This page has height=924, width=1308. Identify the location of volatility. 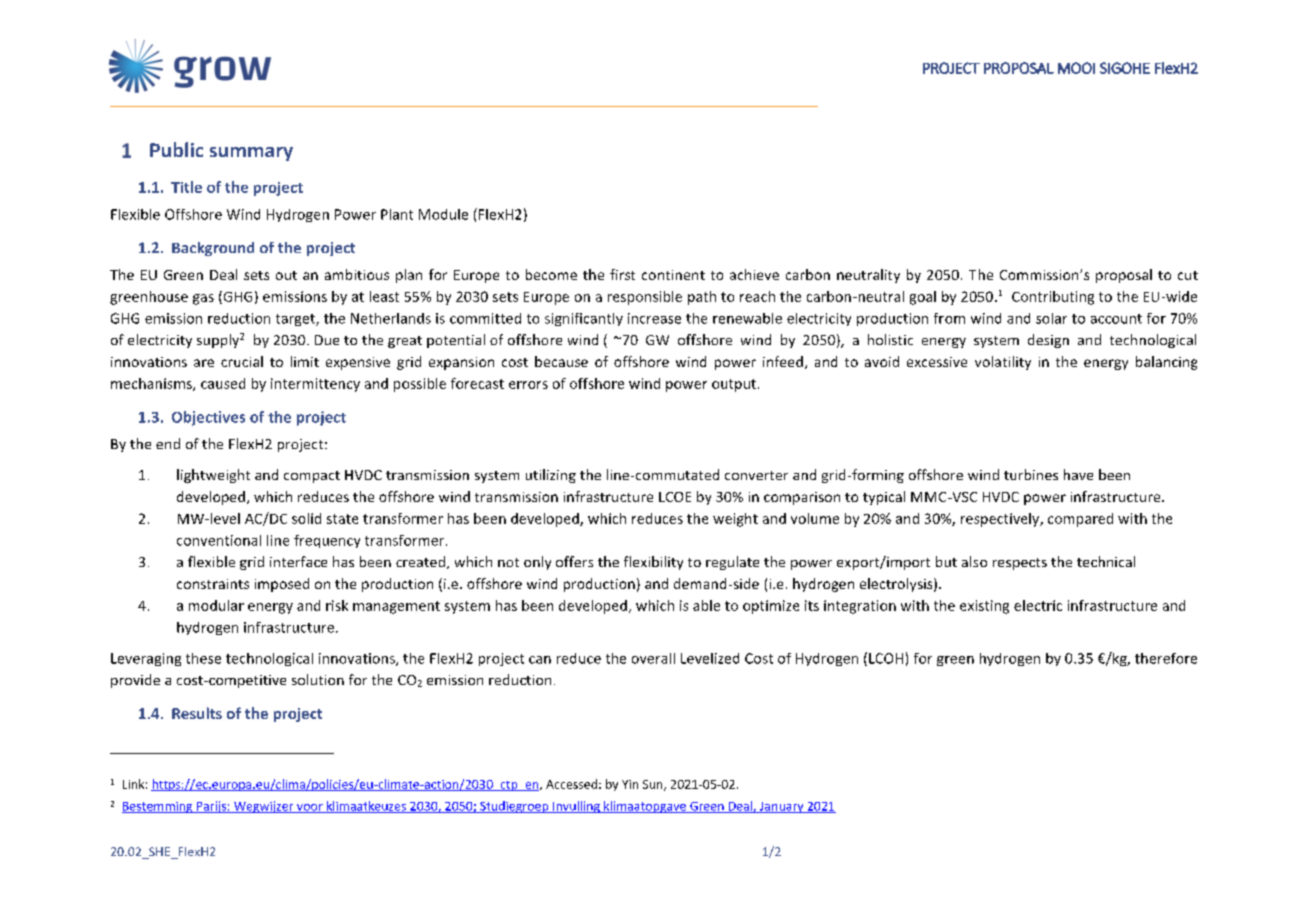
(1003, 363).
